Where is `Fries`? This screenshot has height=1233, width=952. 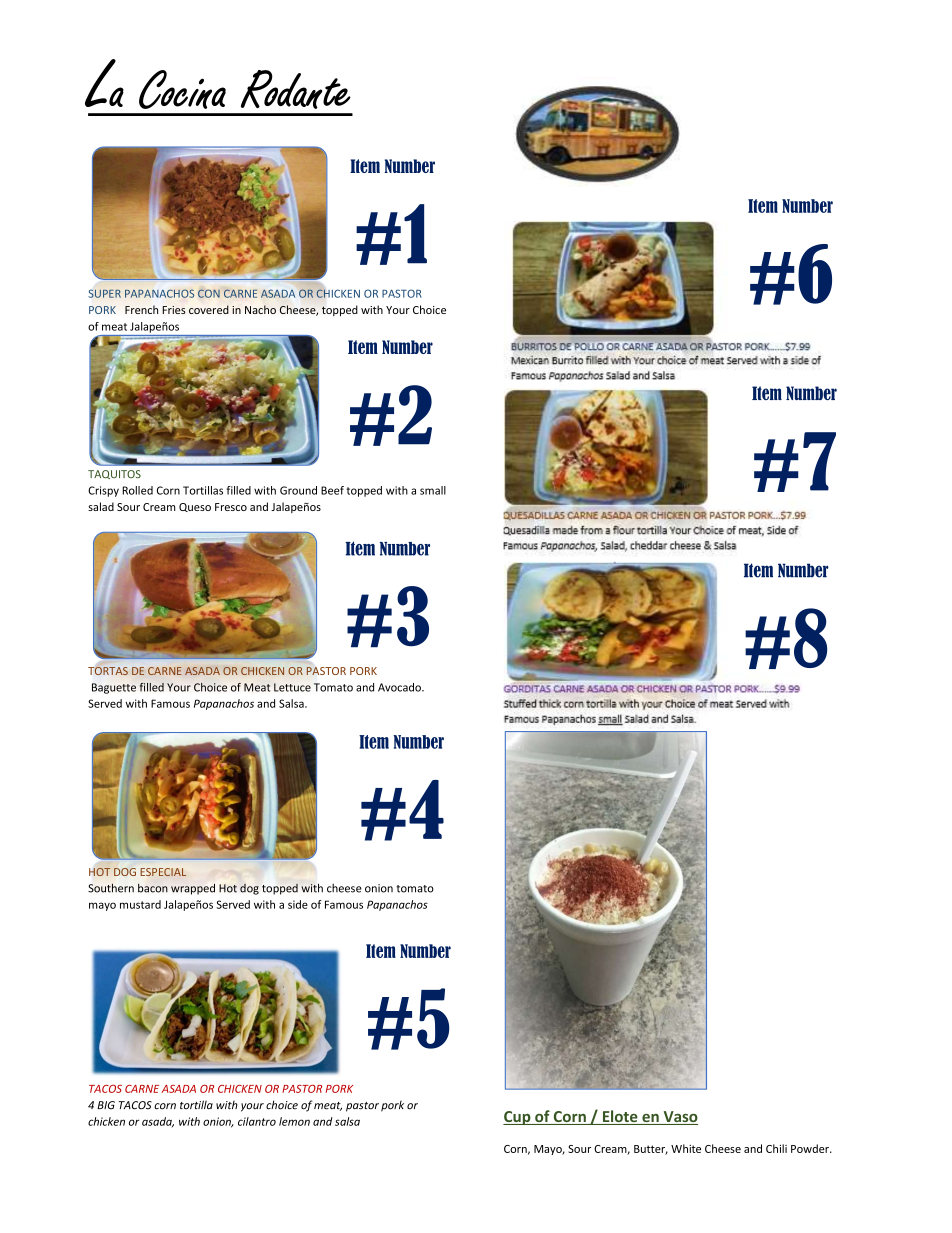
Fries is located at coordinates (174, 310).
